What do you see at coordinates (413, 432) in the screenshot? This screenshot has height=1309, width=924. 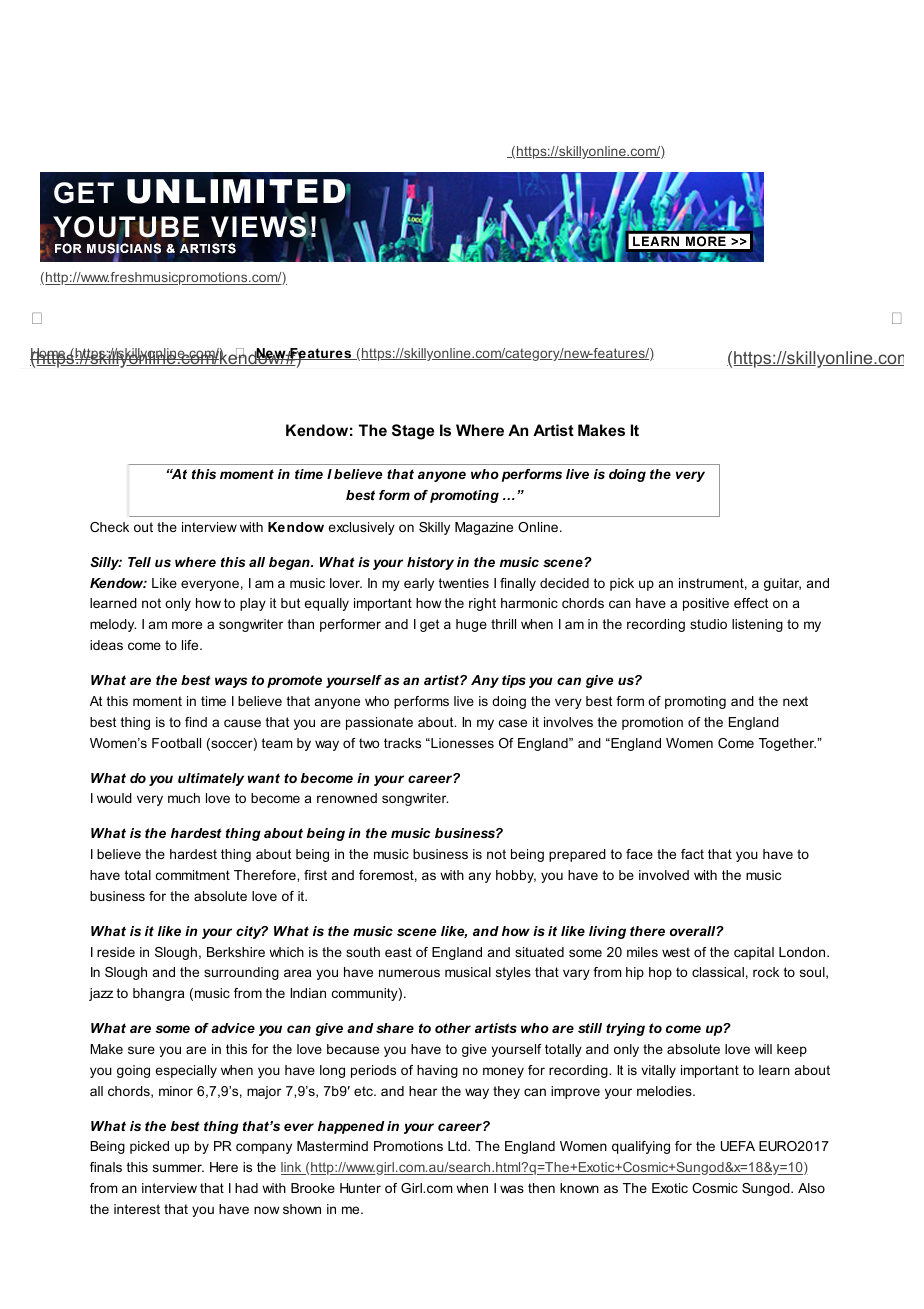 I see `Stage` at bounding box center [413, 432].
